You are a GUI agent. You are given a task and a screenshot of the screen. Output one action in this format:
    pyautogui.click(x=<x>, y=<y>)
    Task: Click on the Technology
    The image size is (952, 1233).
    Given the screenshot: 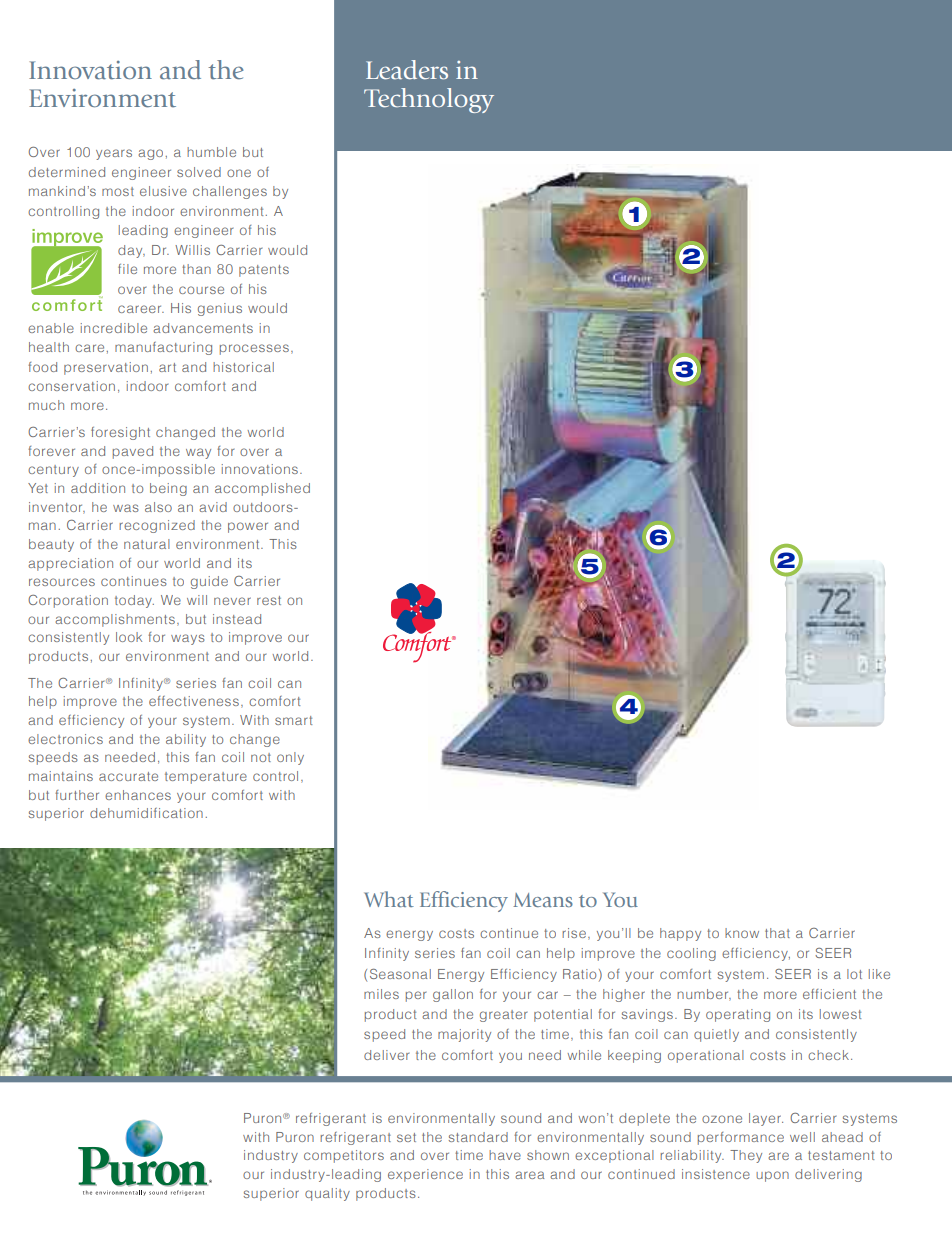 What is the action you would take?
    pyautogui.click(x=429, y=100)
